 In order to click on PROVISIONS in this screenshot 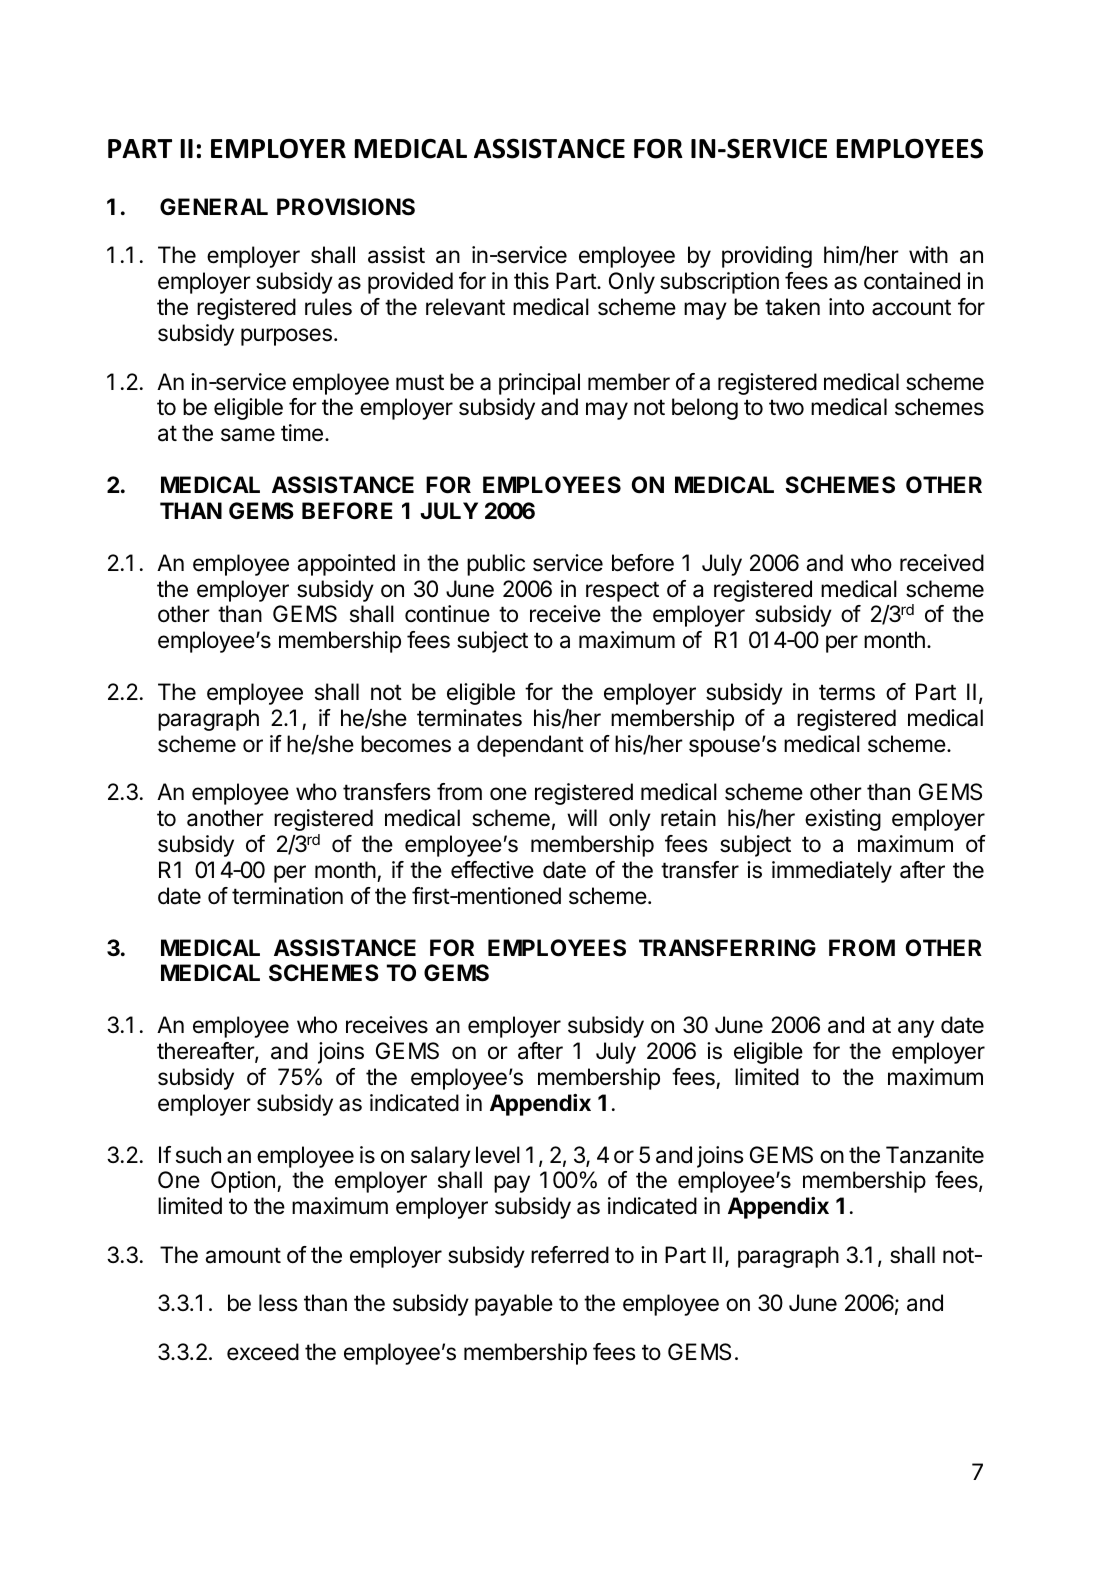, I will do `click(346, 207)`.
